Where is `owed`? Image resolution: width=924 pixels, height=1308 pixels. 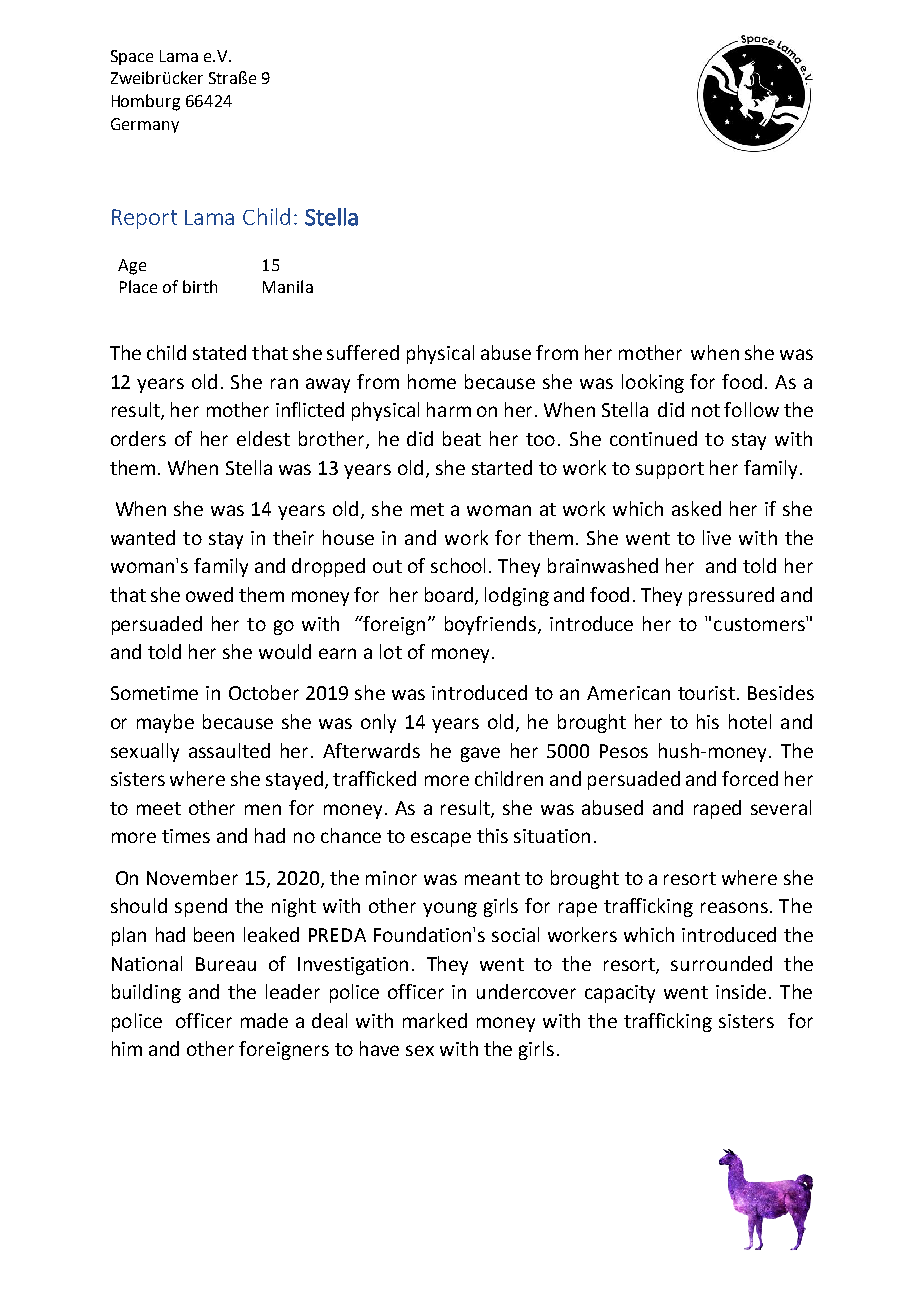 owed is located at coordinates (209, 594).
